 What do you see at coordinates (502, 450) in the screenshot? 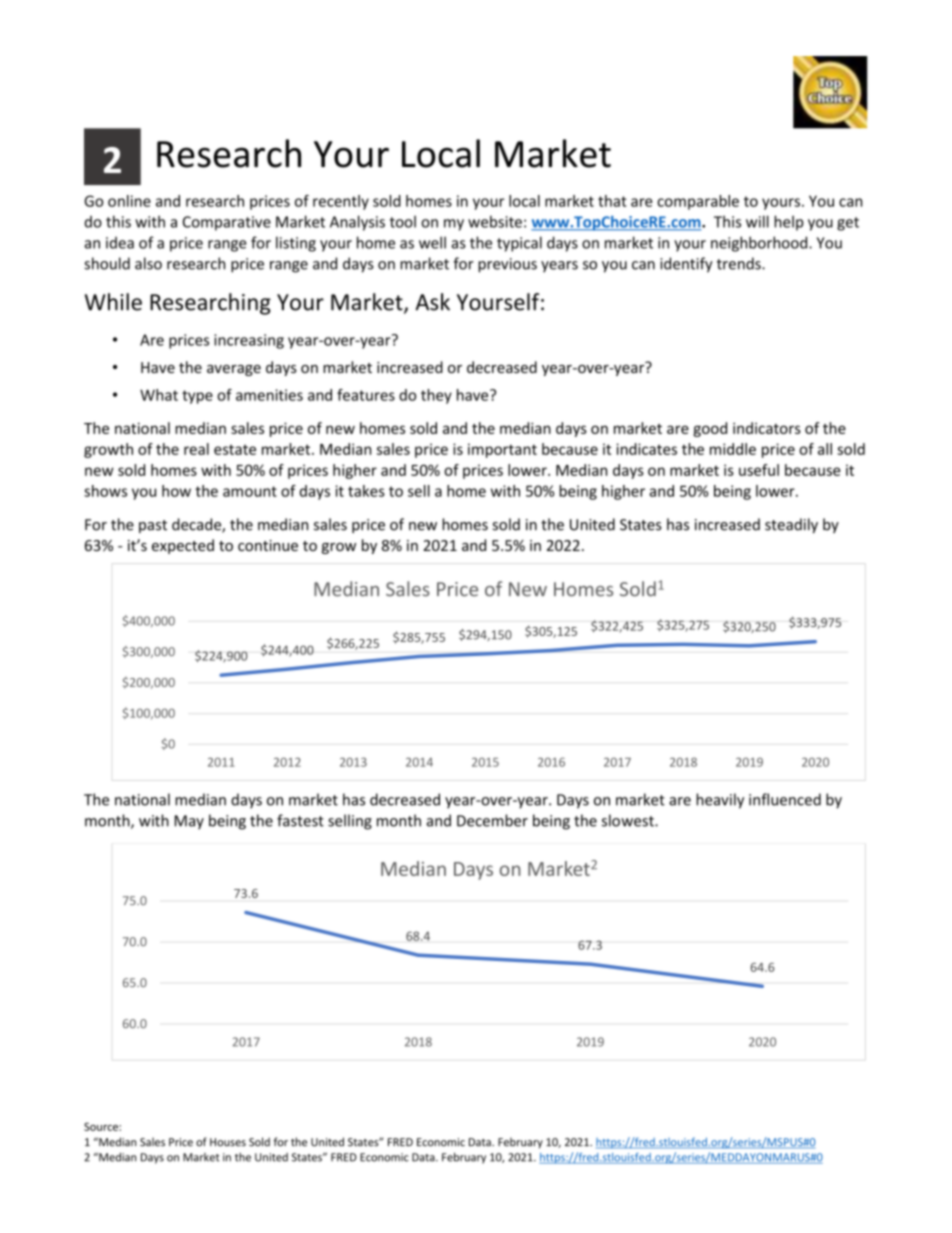
I see `important` at bounding box center [502, 450].
